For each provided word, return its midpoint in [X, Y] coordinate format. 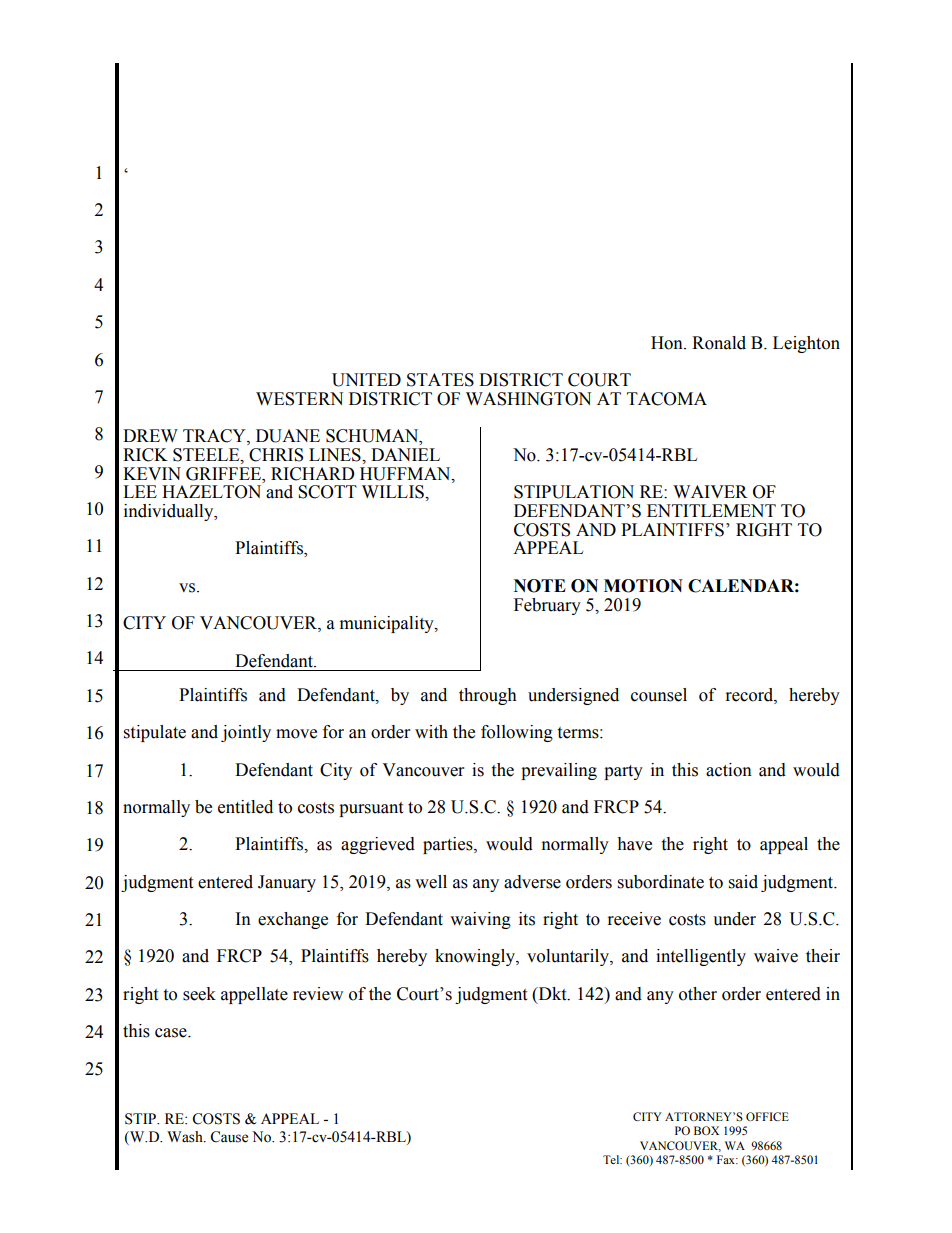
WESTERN [299, 399]
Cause [229, 1137]
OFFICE [767, 1116]
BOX [706, 1130]
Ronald [719, 343]
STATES [440, 380]
